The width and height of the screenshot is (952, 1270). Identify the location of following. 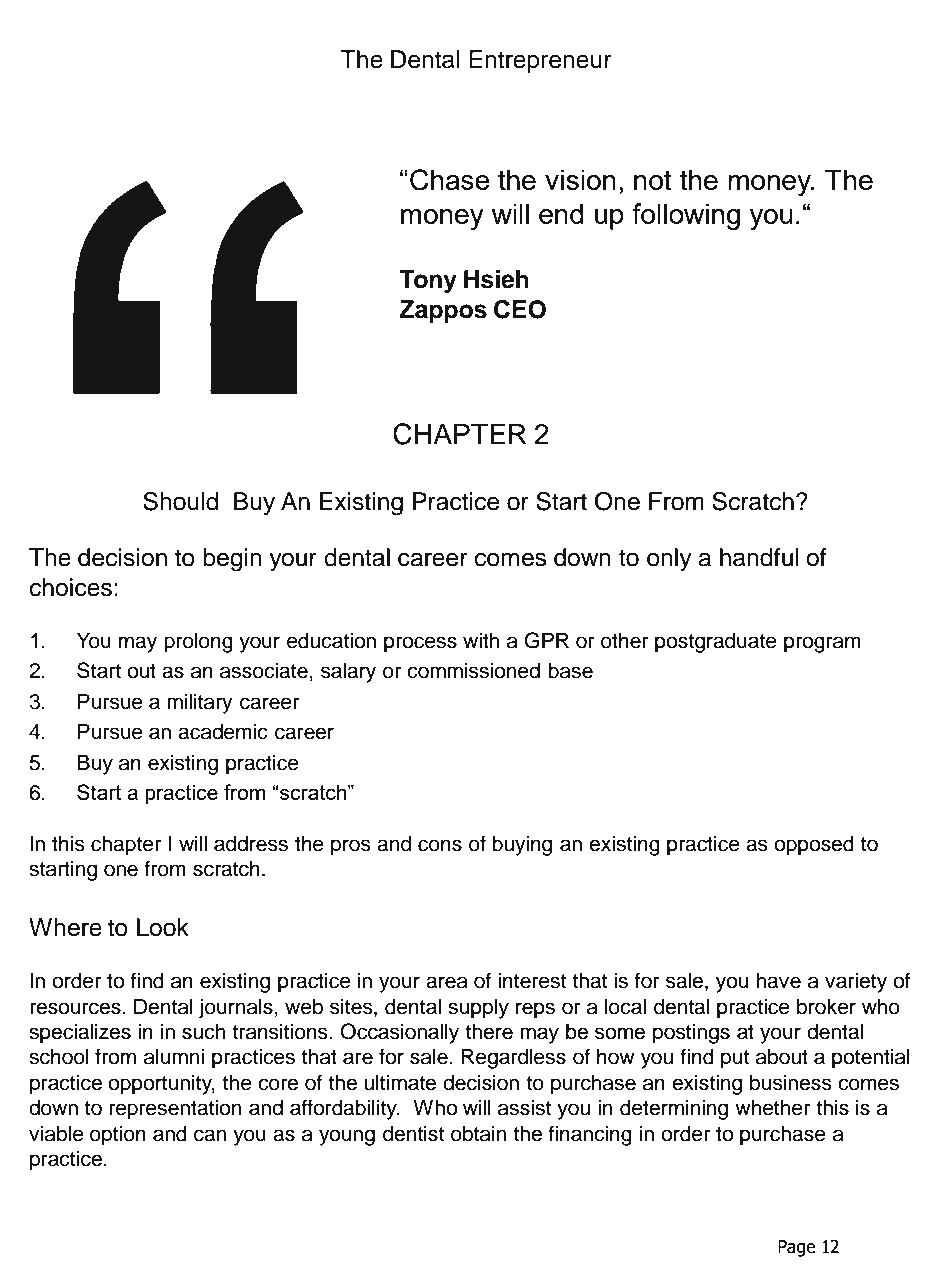
(686, 216).
